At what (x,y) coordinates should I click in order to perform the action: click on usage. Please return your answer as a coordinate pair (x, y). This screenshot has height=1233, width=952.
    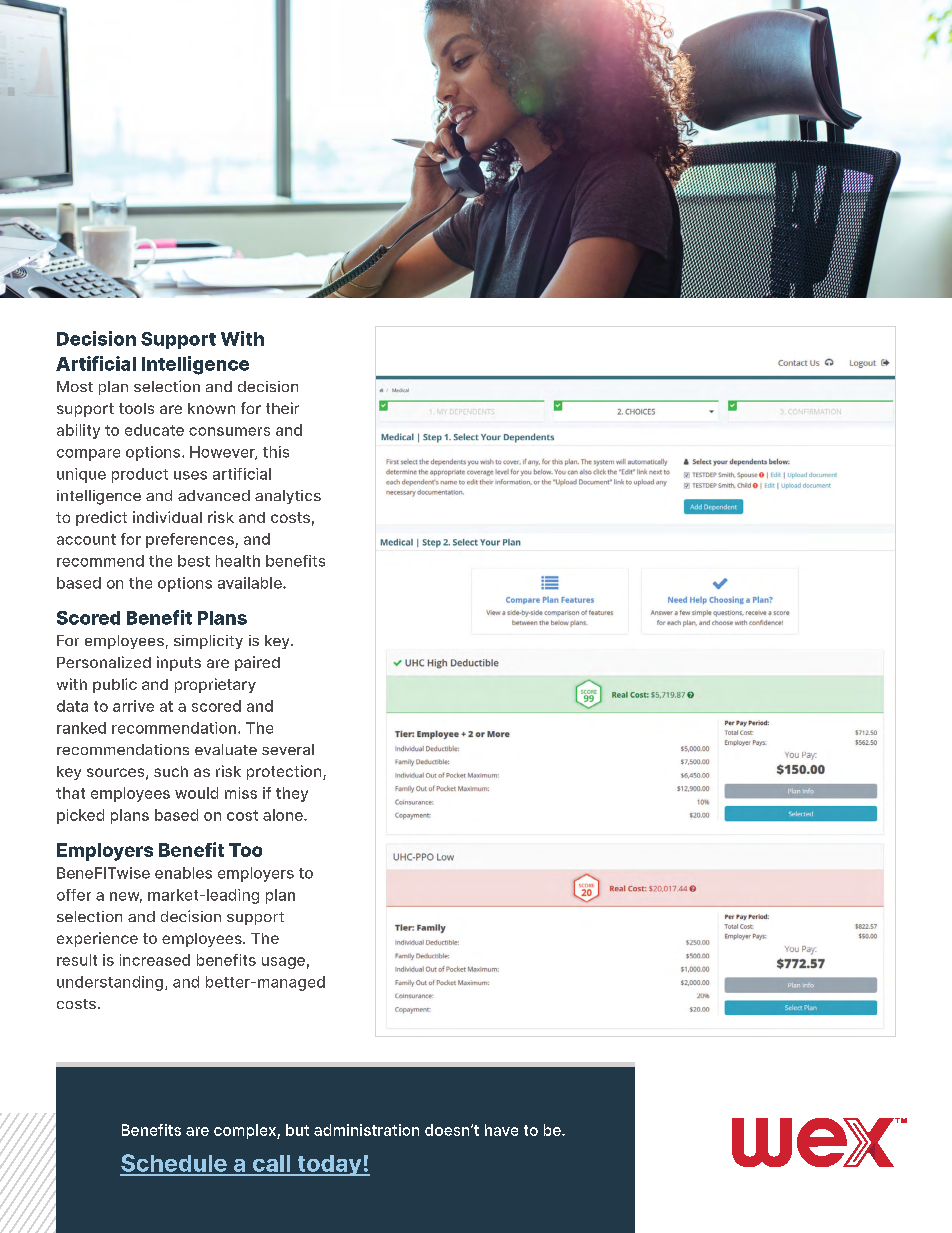
    Looking at the image, I should click on (283, 963).
